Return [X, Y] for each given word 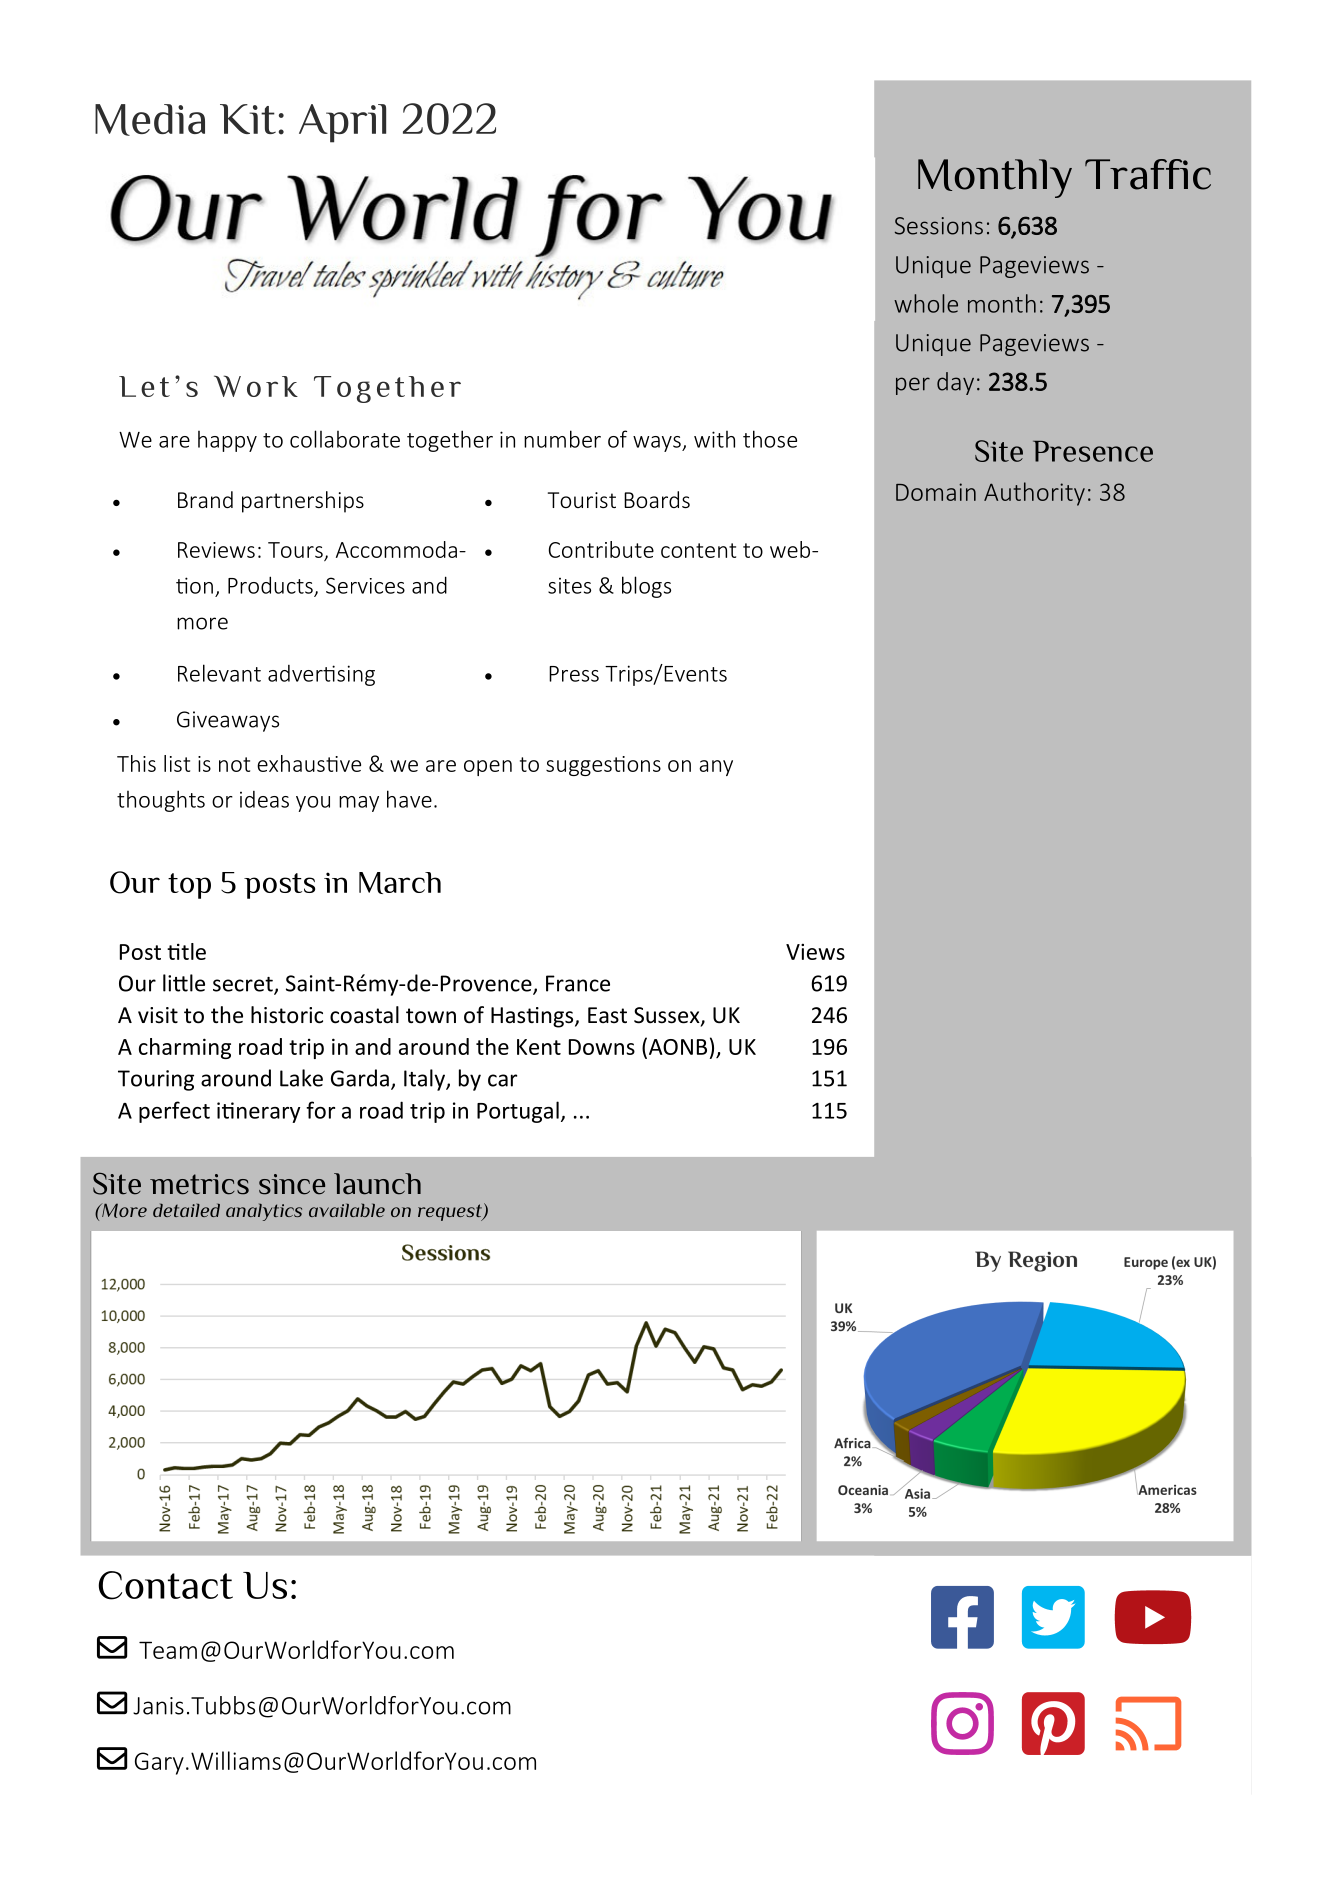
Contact [165, 1585]
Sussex [668, 1016]
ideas [264, 799]
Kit [248, 119]
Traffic [1148, 174]
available [347, 1210]
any [716, 768]
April [342, 123]
